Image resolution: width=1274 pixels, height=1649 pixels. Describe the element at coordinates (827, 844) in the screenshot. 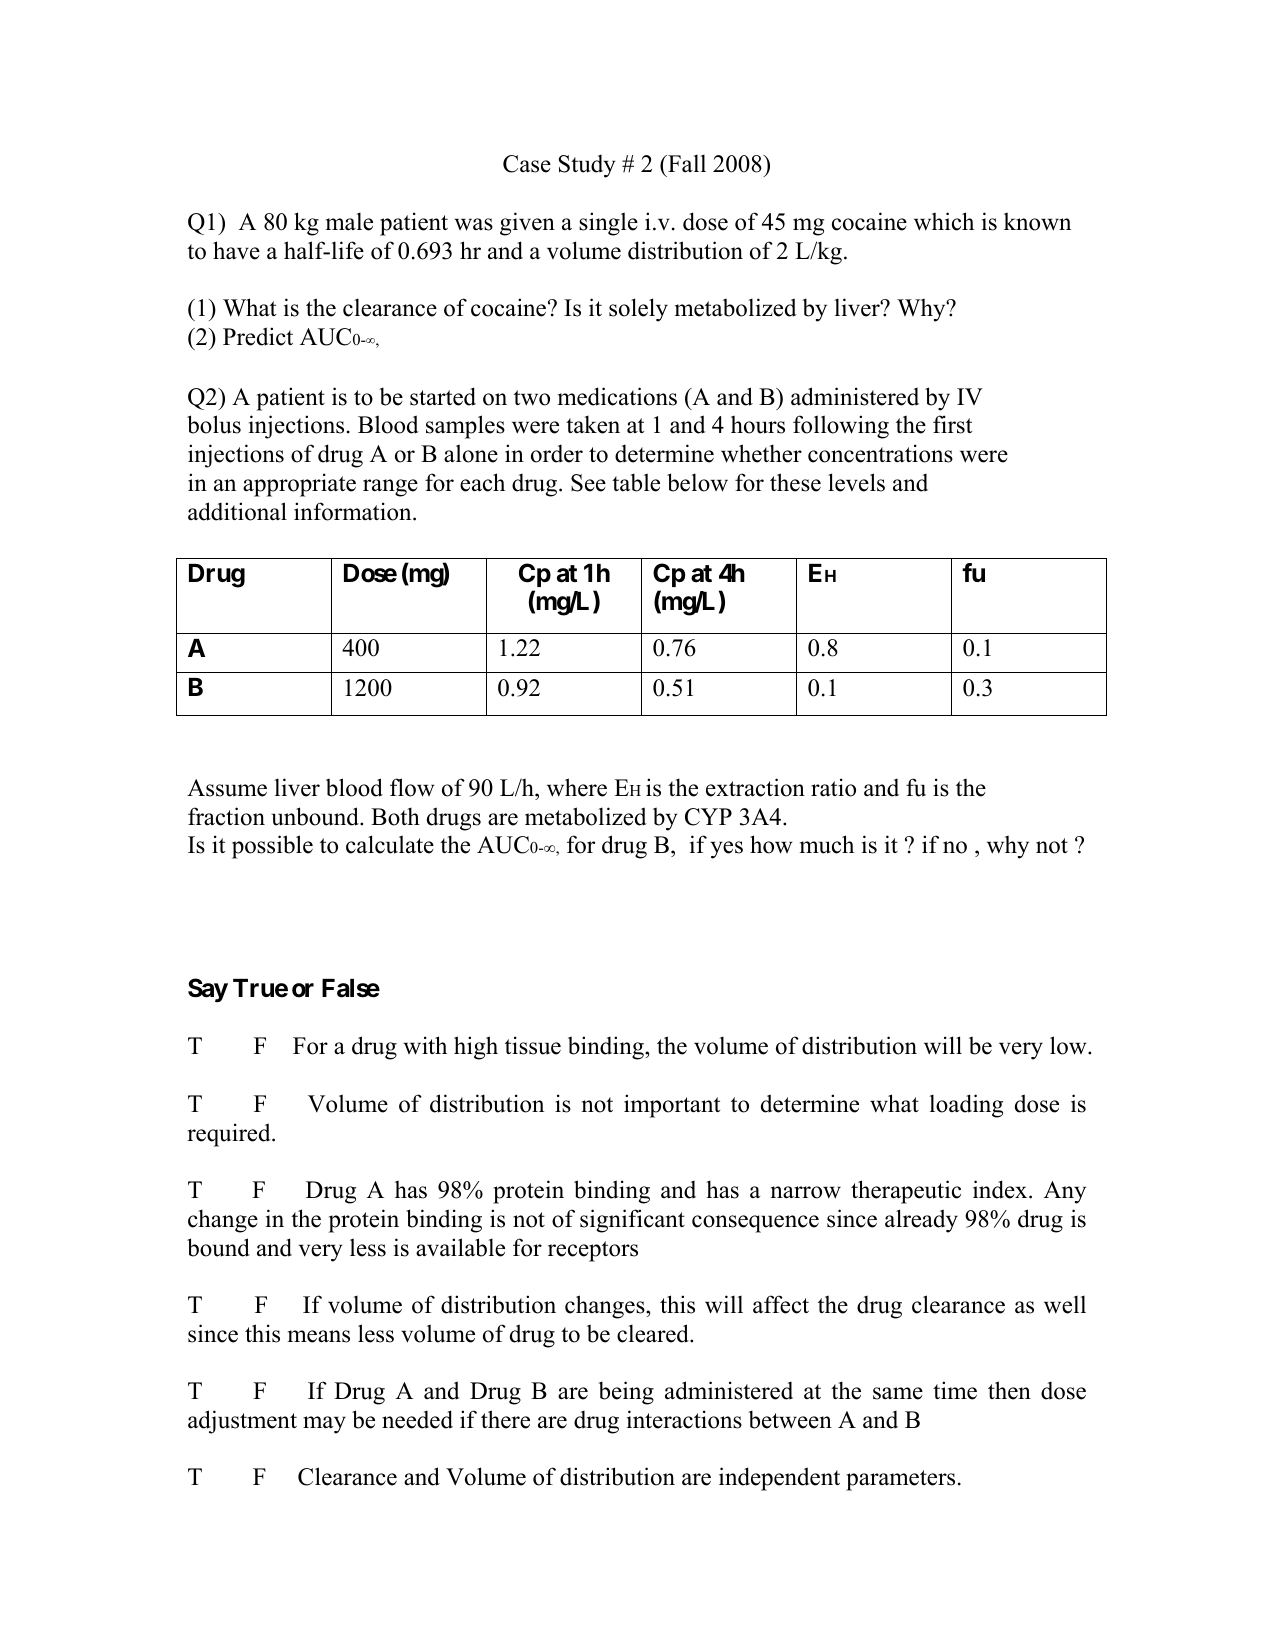

I see `much` at that location.
